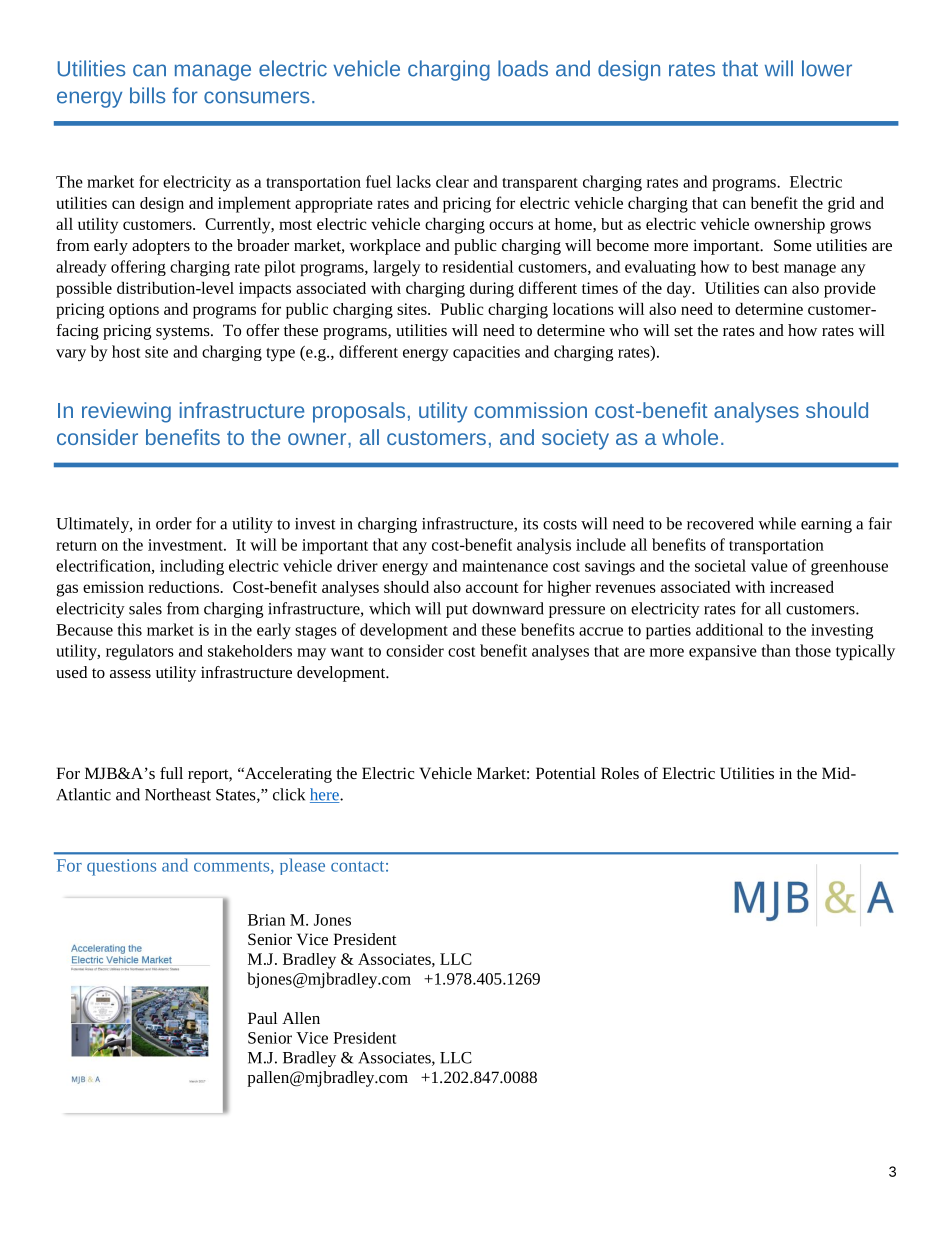 Image resolution: width=952 pixels, height=1233 pixels. What do you see at coordinates (530, 410) in the page?
I see `commission` at bounding box center [530, 410].
